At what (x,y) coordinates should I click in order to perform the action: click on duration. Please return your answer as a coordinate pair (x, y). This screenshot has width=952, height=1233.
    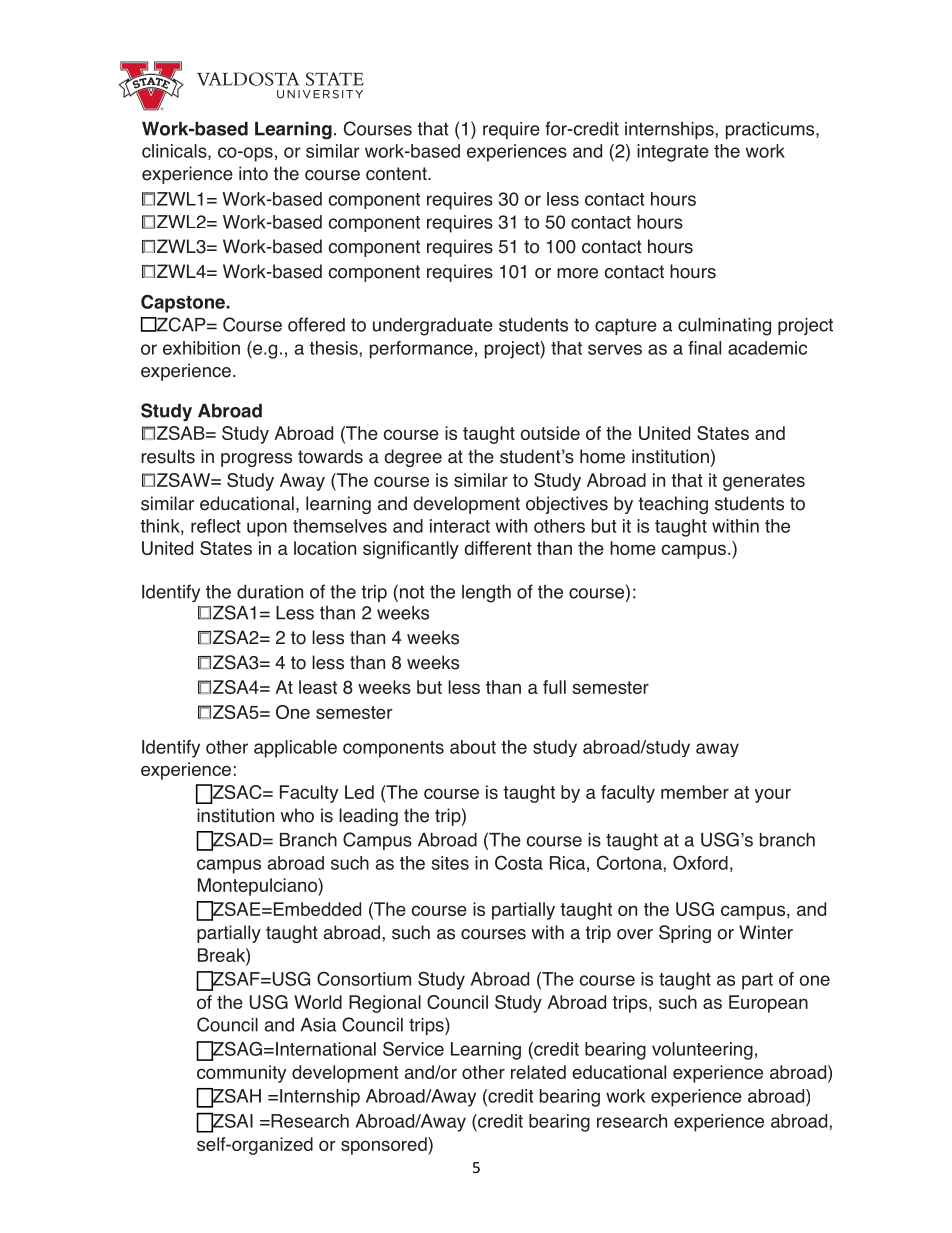
    Looking at the image, I should click on (270, 592).
